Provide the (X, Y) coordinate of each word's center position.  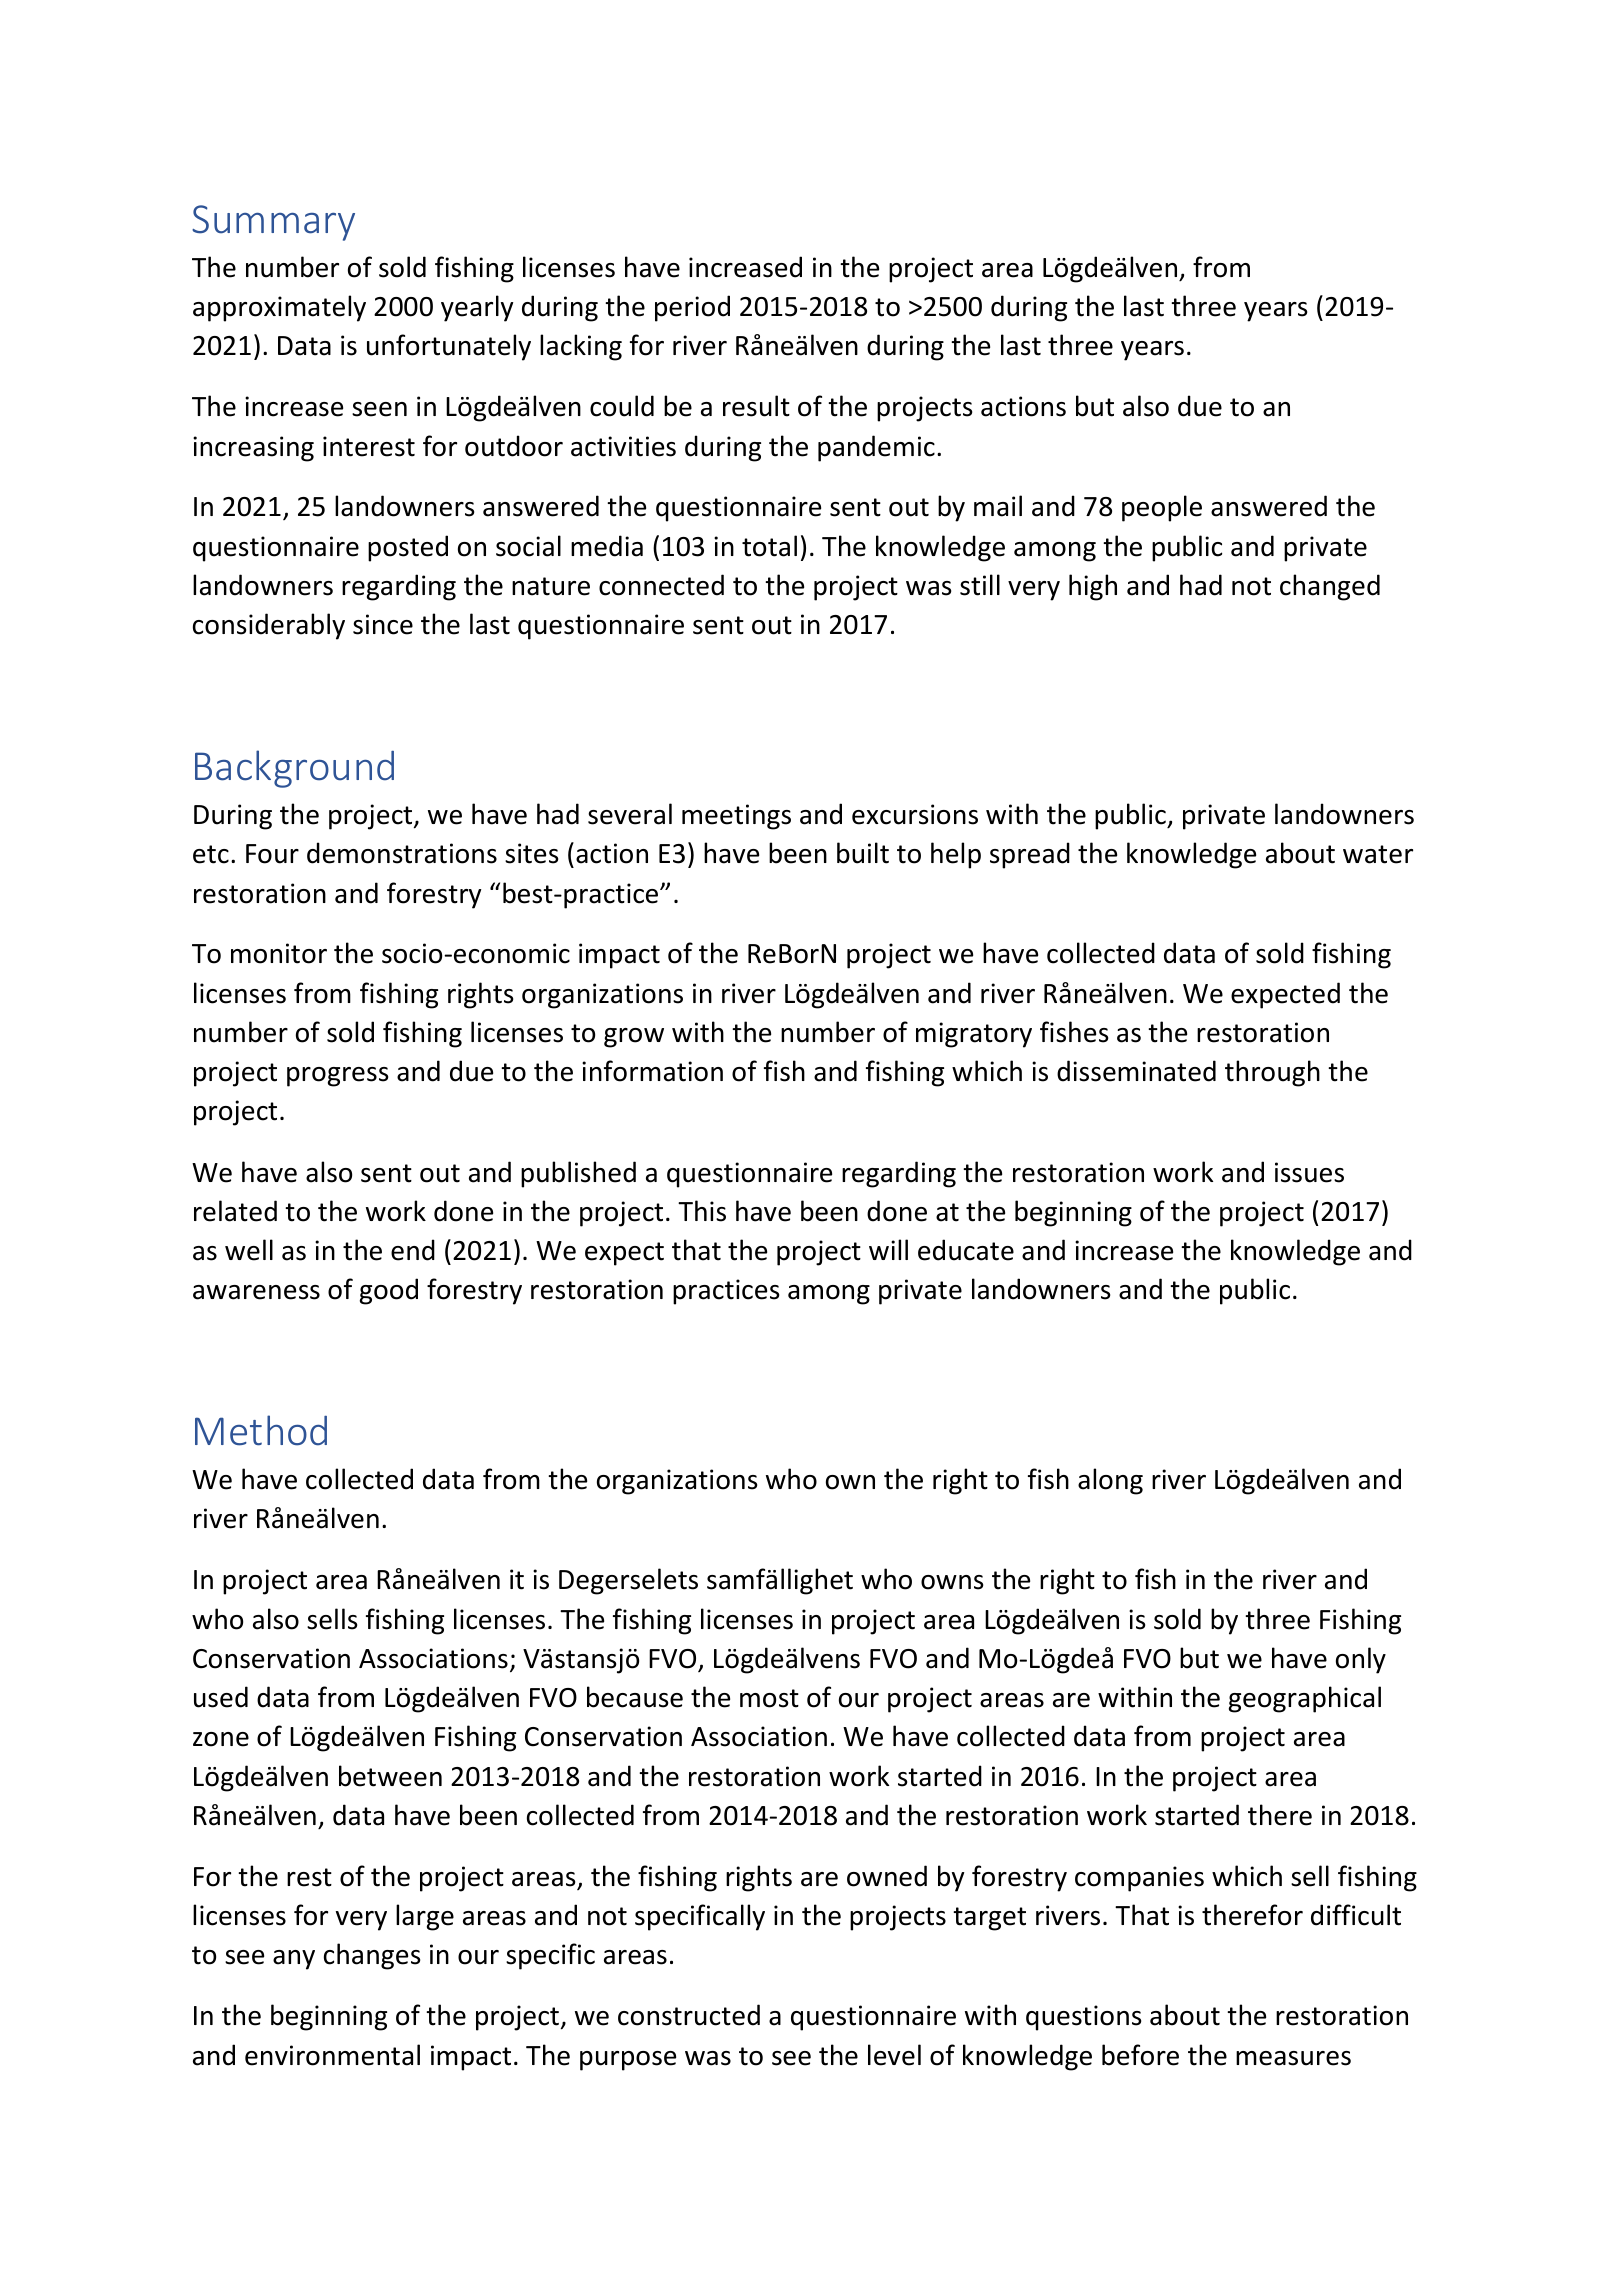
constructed (689, 2015)
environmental (332, 2055)
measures (1293, 2058)
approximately (279, 308)
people (1162, 508)
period (692, 308)
